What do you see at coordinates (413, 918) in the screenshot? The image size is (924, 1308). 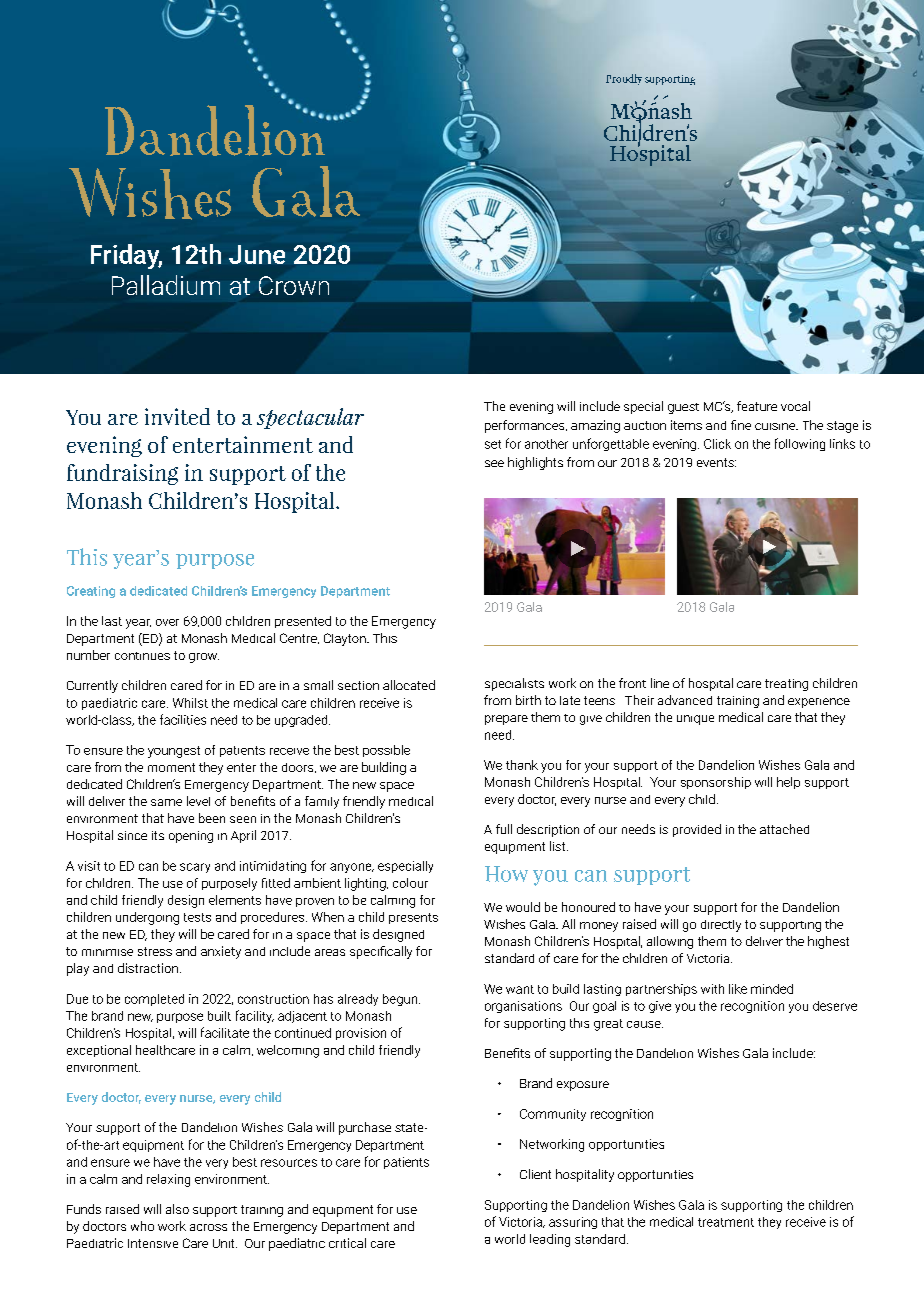 I see `presents` at bounding box center [413, 918].
